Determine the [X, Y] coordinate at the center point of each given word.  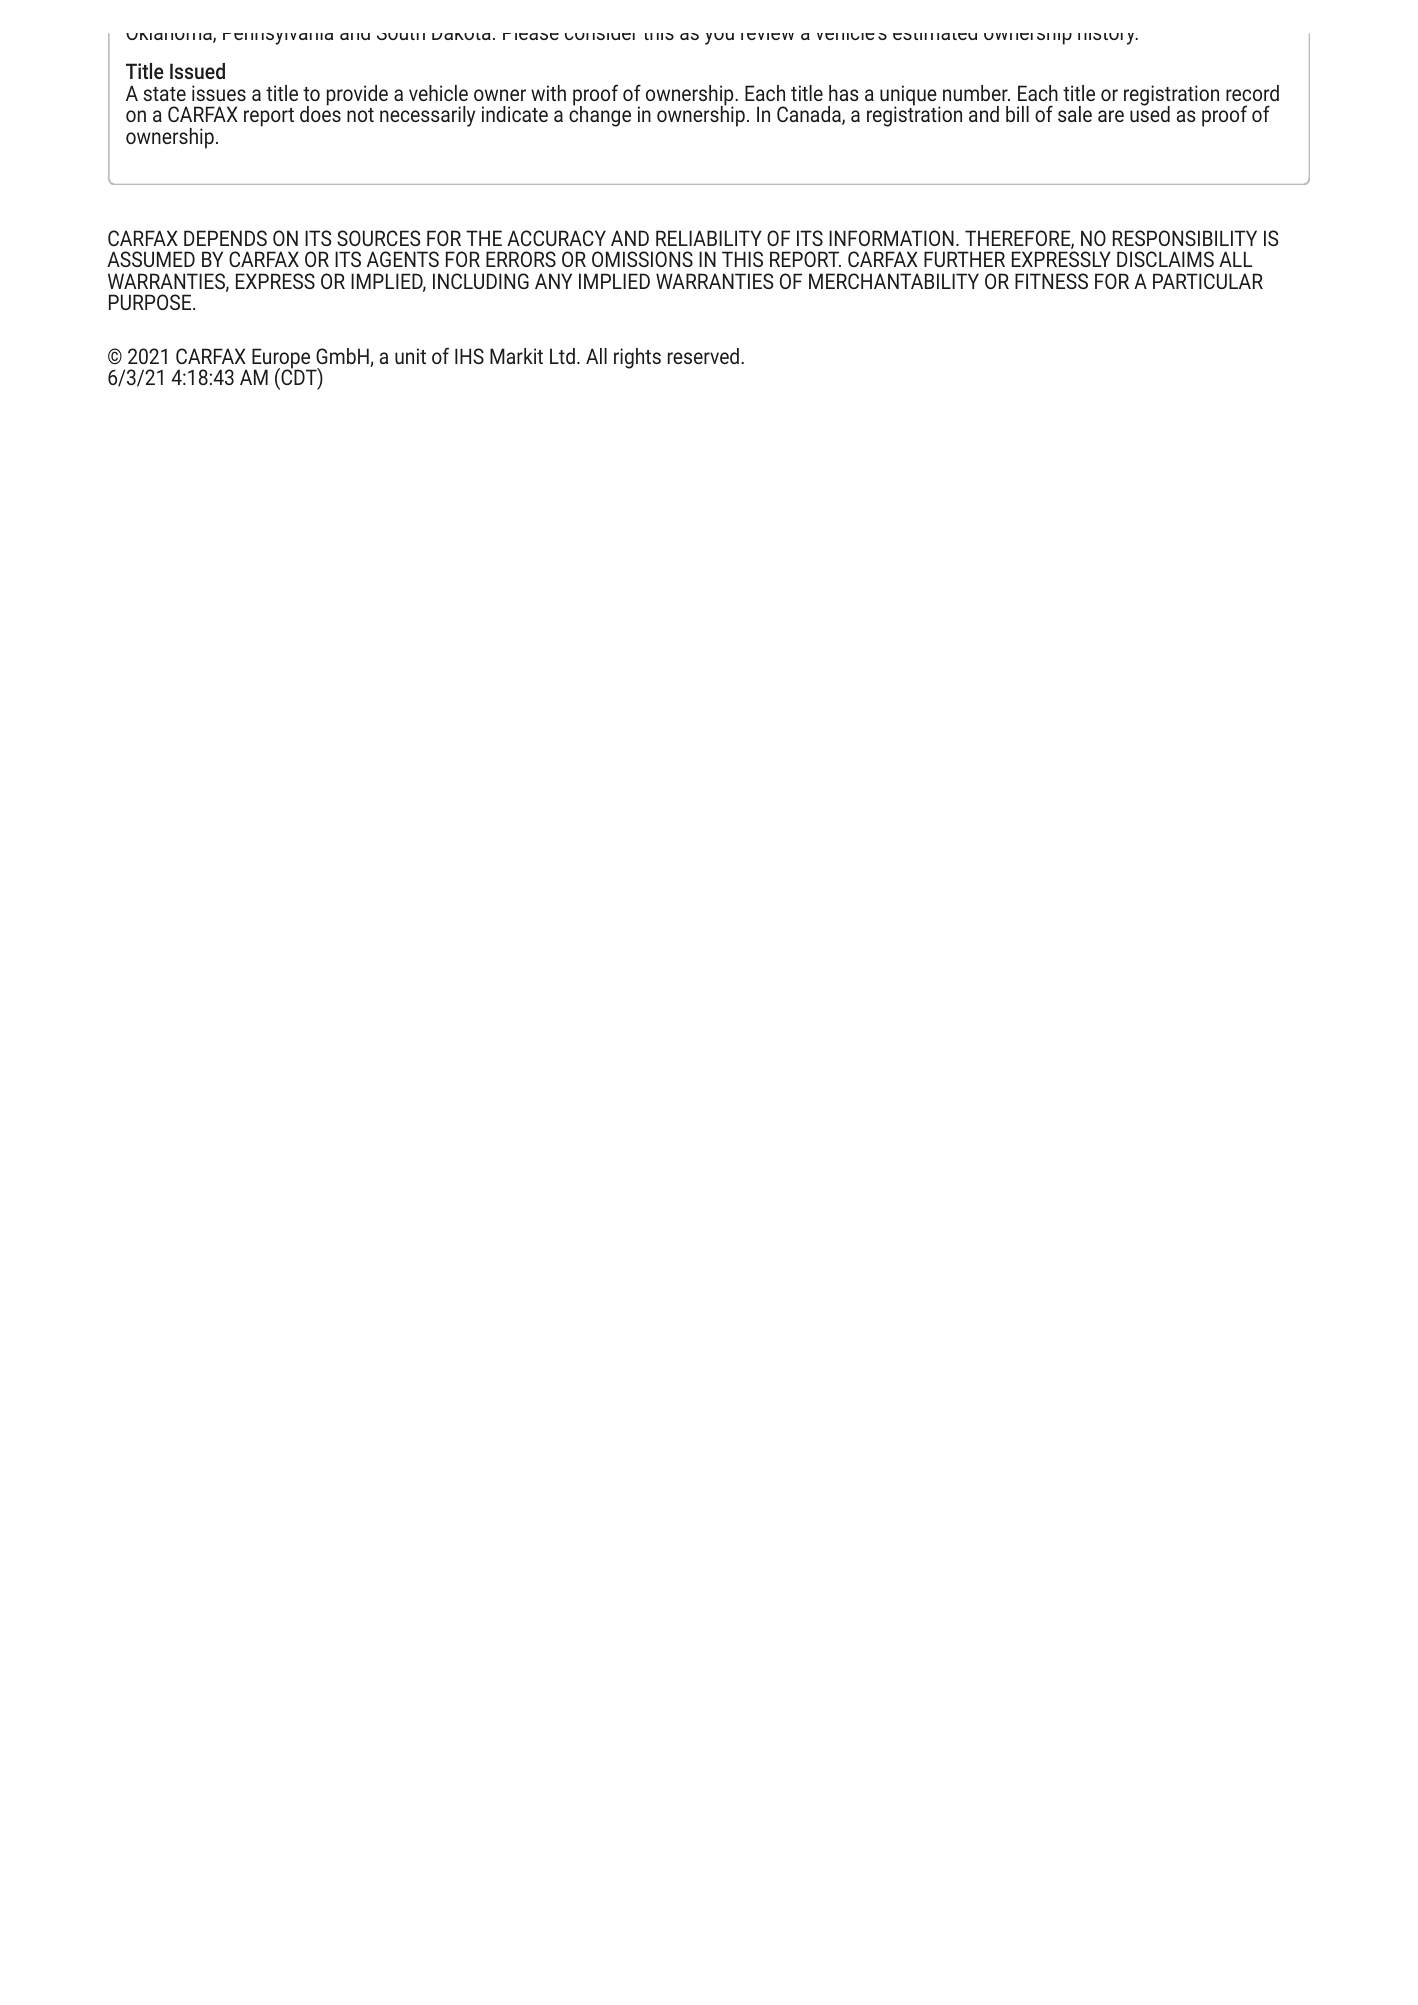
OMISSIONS [642, 259]
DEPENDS [225, 238]
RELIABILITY [709, 238]
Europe [282, 359]
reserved [703, 356]
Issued [197, 71]
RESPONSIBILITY [1185, 238]
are [1111, 116]
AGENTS [403, 259]
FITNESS [1051, 281]
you [719, 39]
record [1252, 93]
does [320, 113]
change [600, 115]
